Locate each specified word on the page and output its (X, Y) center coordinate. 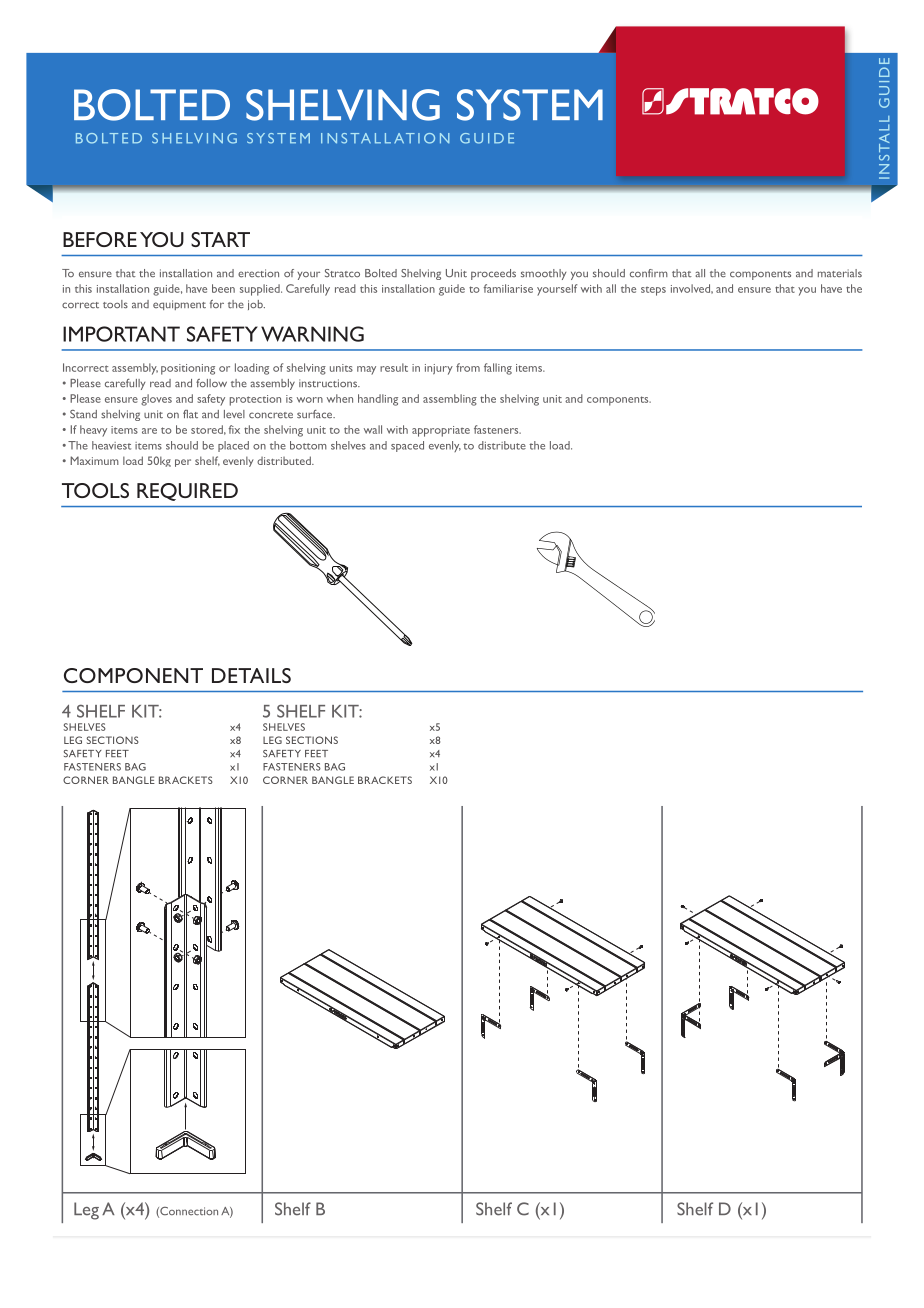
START (220, 239)
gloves (156, 400)
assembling (450, 400)
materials (840, 273)
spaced (407, 446)
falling (498, 369)
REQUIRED (187, 492)
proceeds (493, 274)
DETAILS (251, 675)
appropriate (441, 431)
